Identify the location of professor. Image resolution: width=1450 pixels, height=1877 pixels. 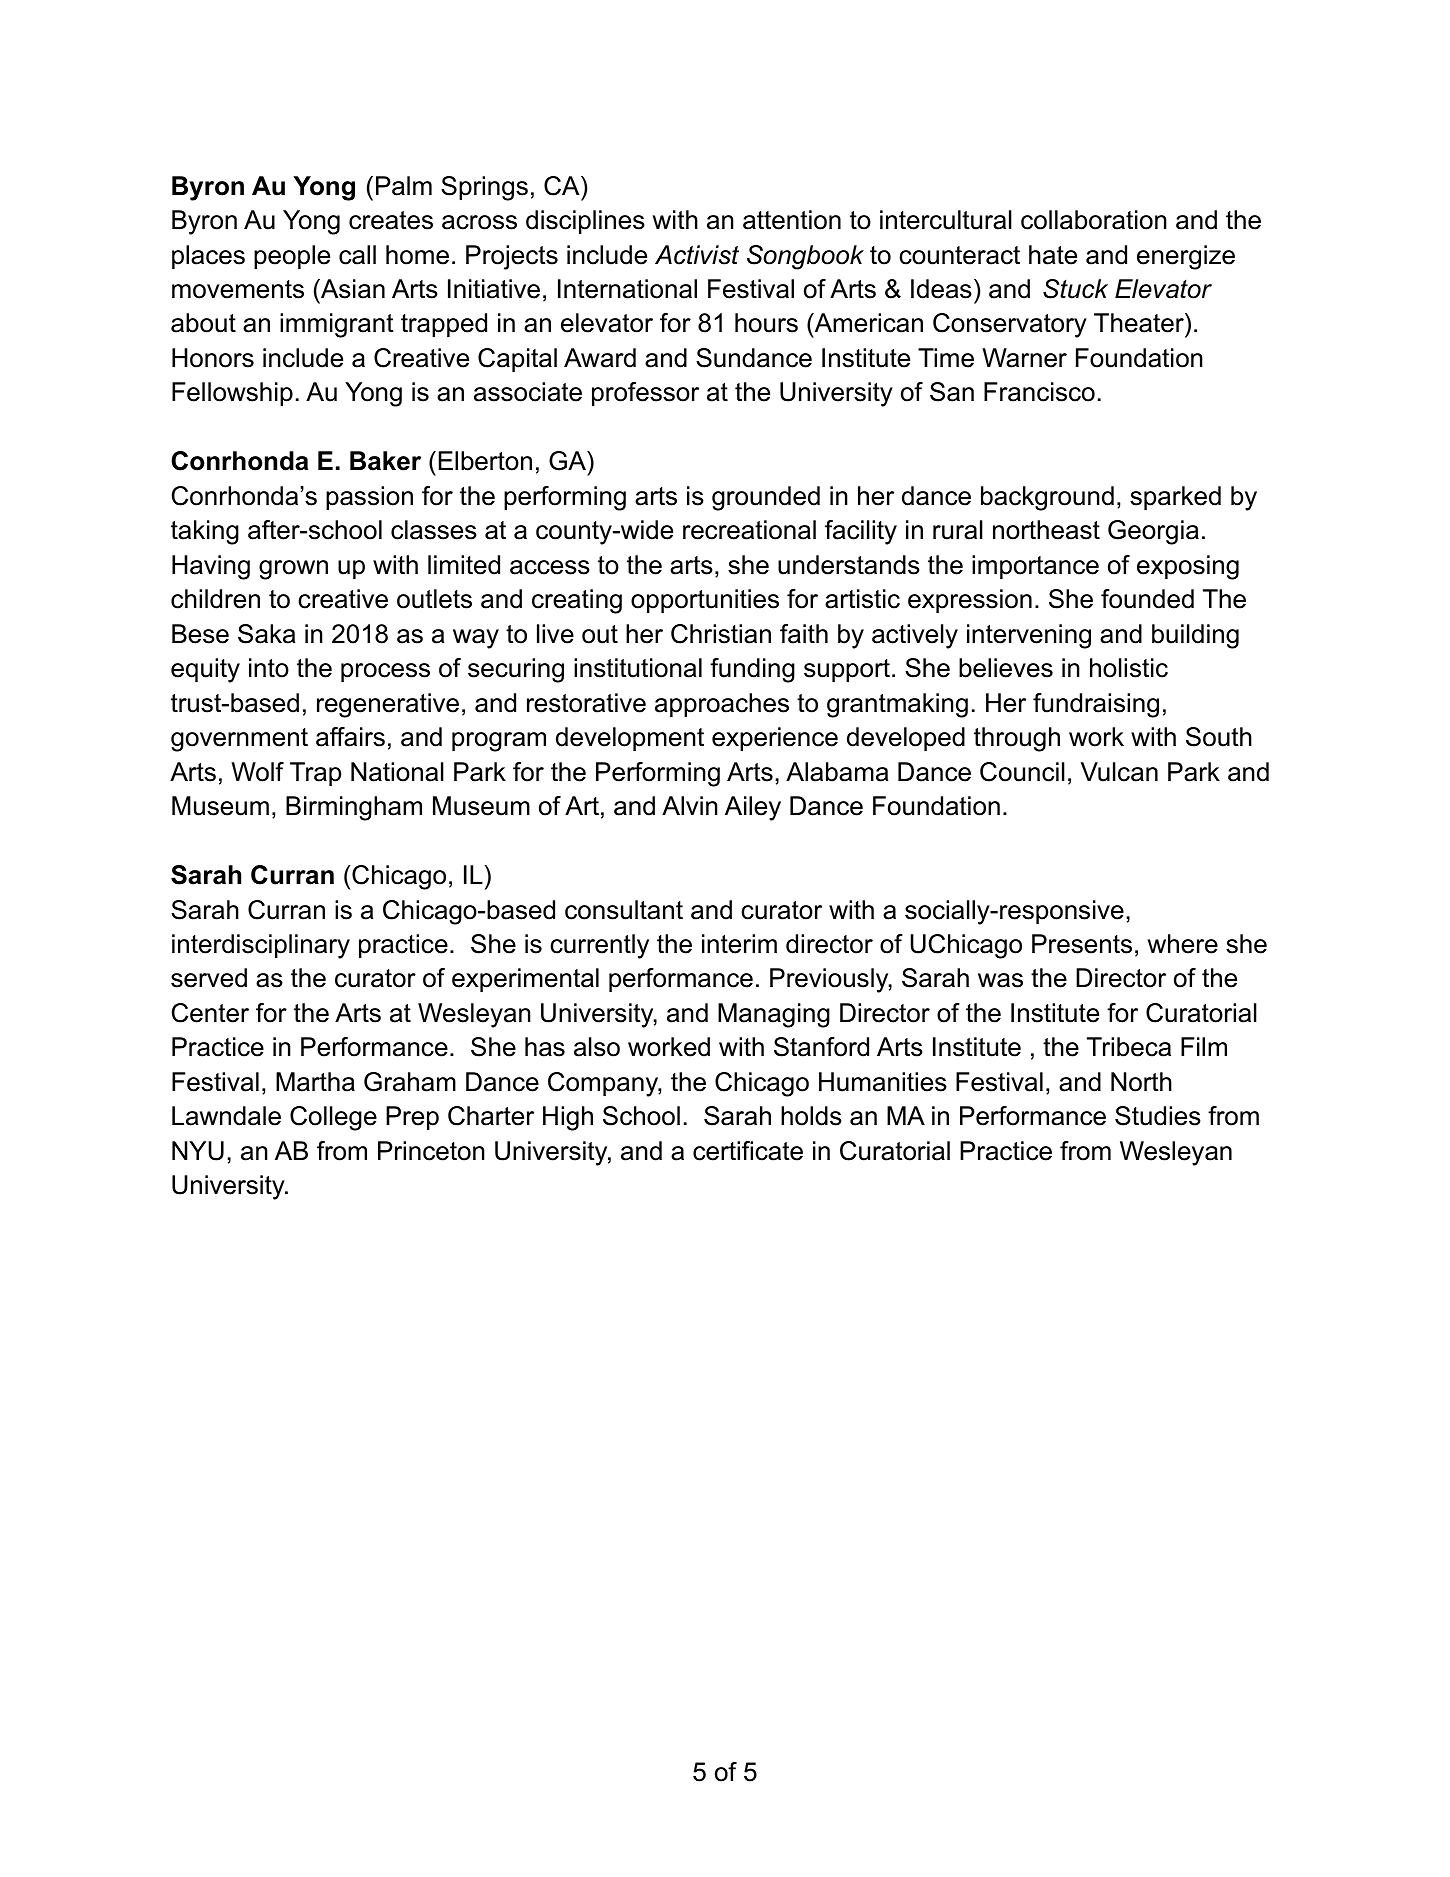
(645, 394).
